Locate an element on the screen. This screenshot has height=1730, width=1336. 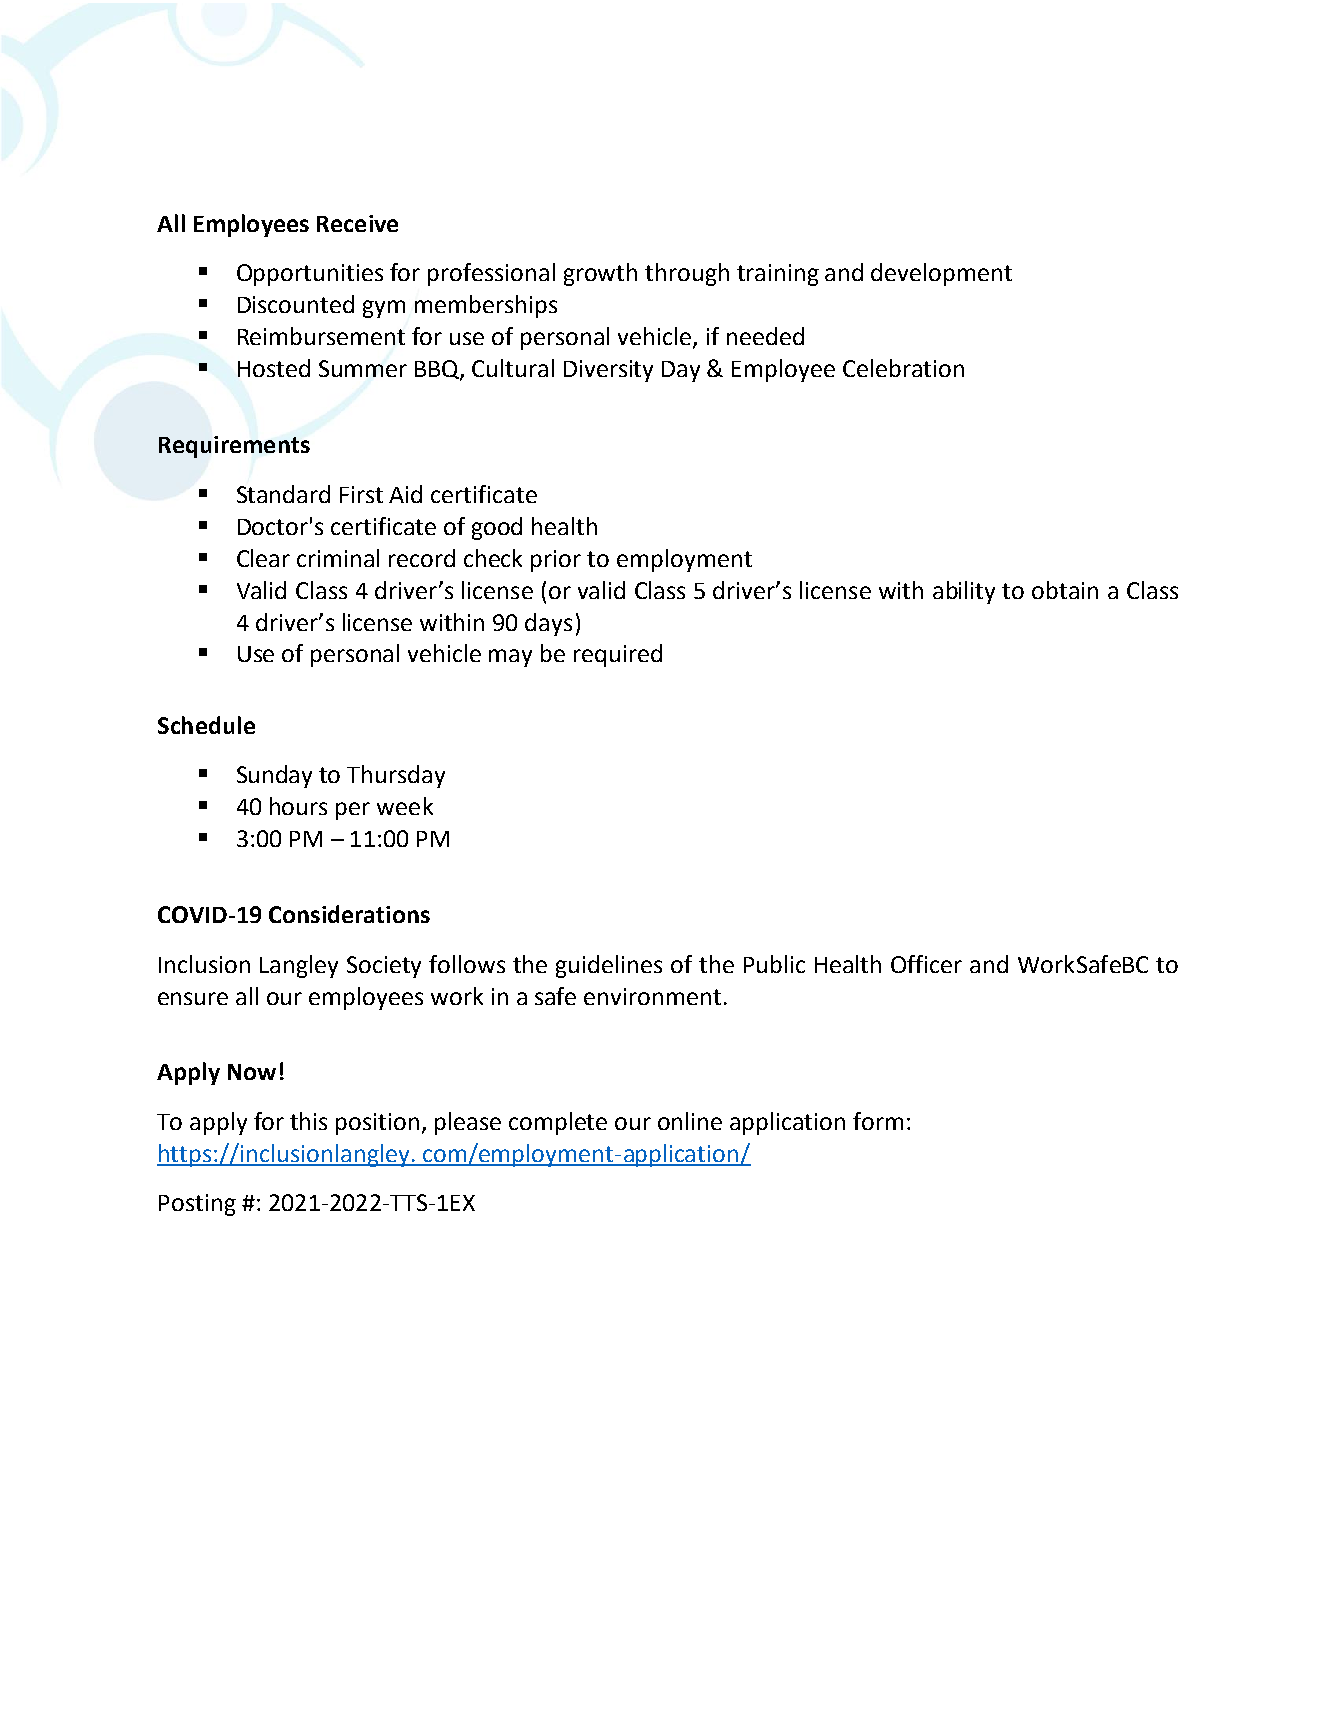
form is located at coordinates (878, 1121).
